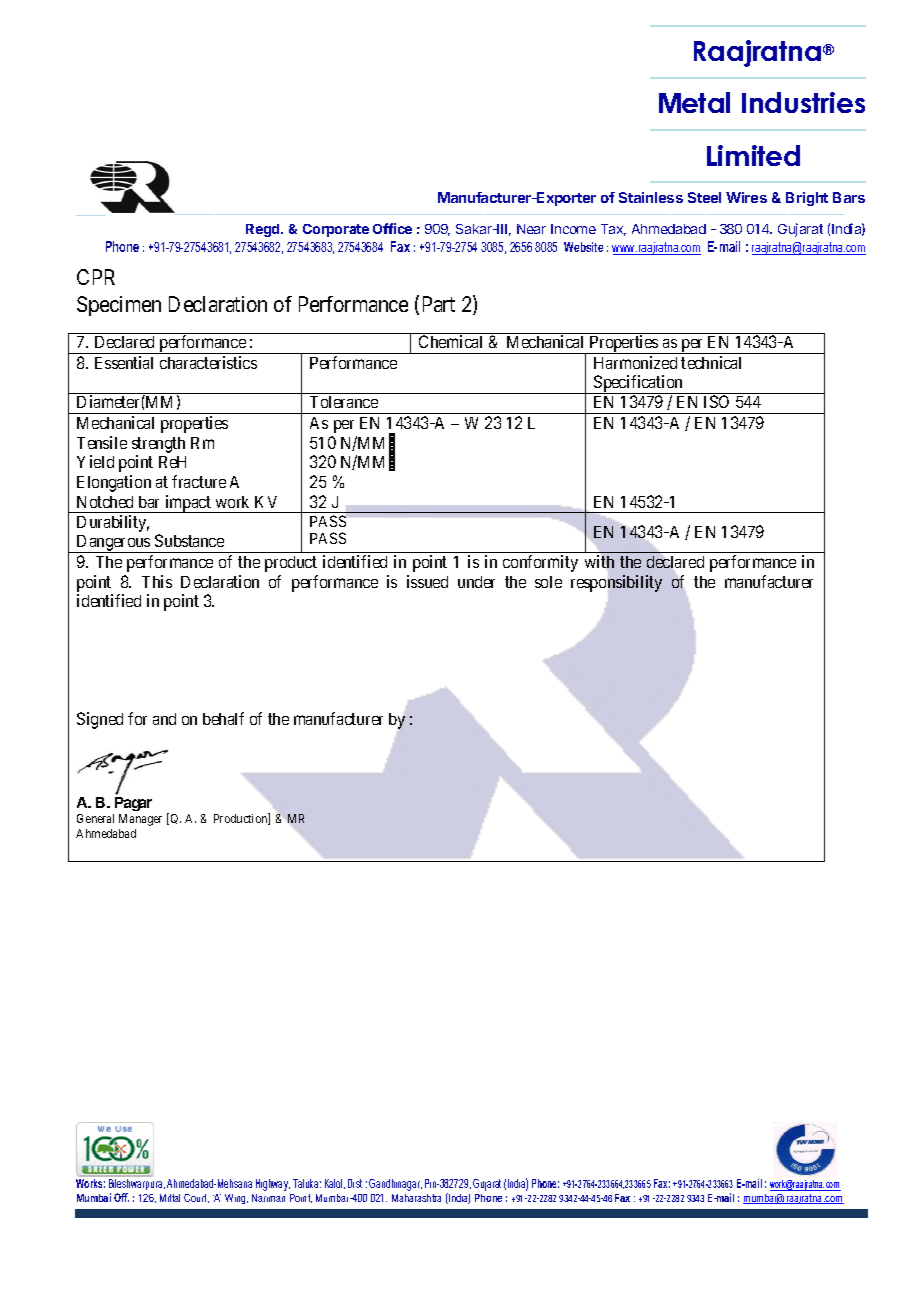  Describe the element at coordinates (336, 230) in the page. I see `Corporate` at that location.
